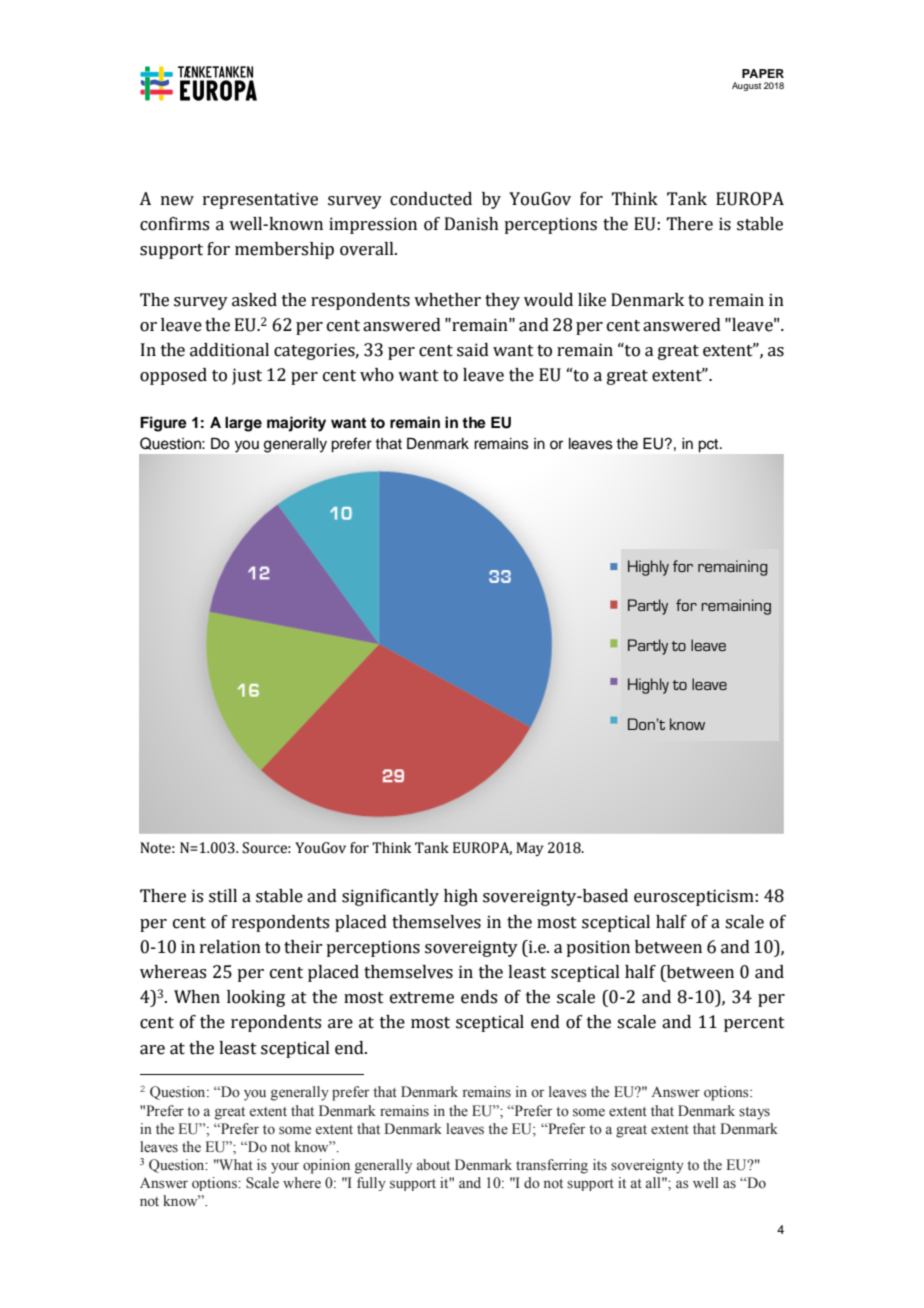 This screenshot has height=1308, width=924. I want to click on large, so click(243, 424).
